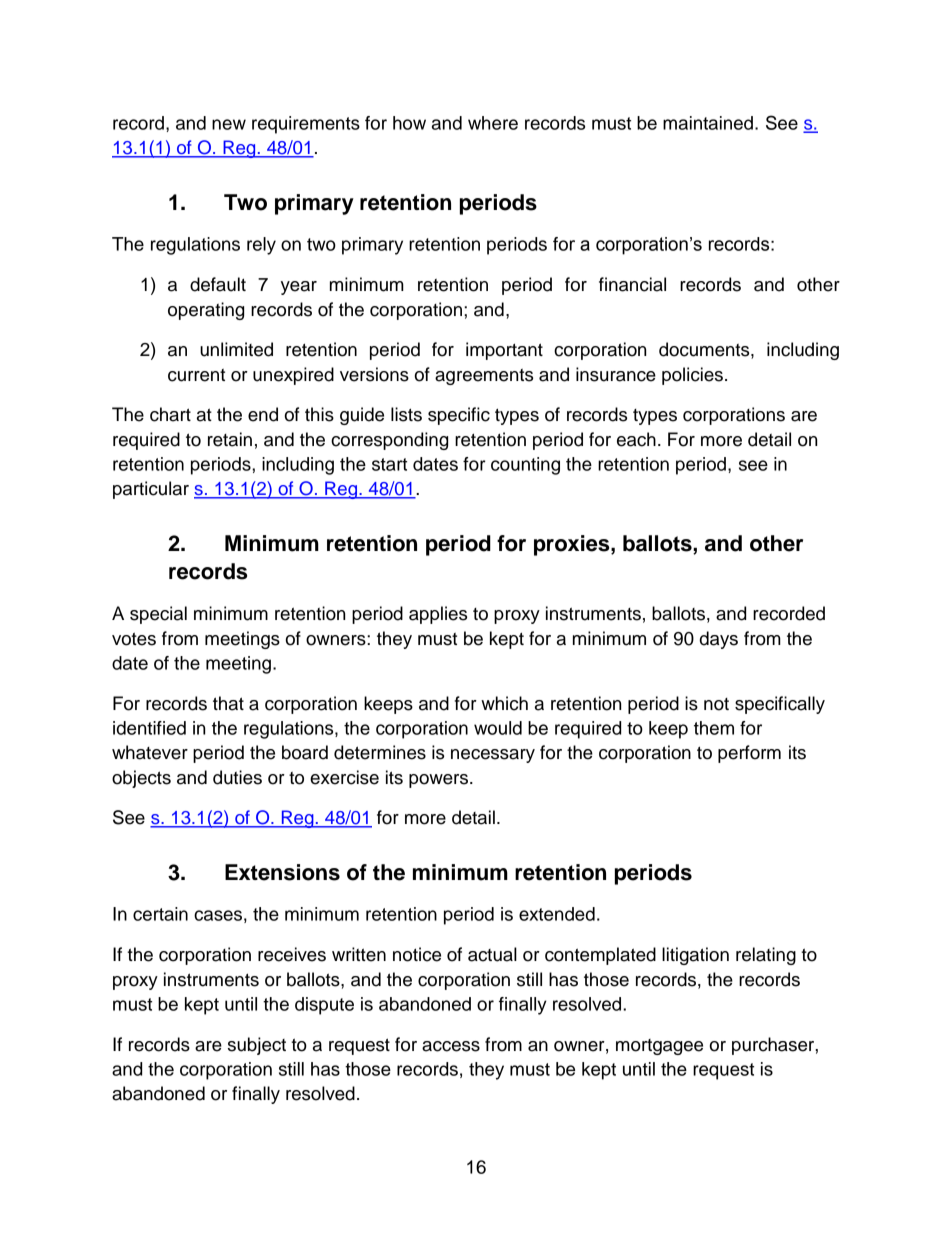  I want to click on each, so click(636, 439).
